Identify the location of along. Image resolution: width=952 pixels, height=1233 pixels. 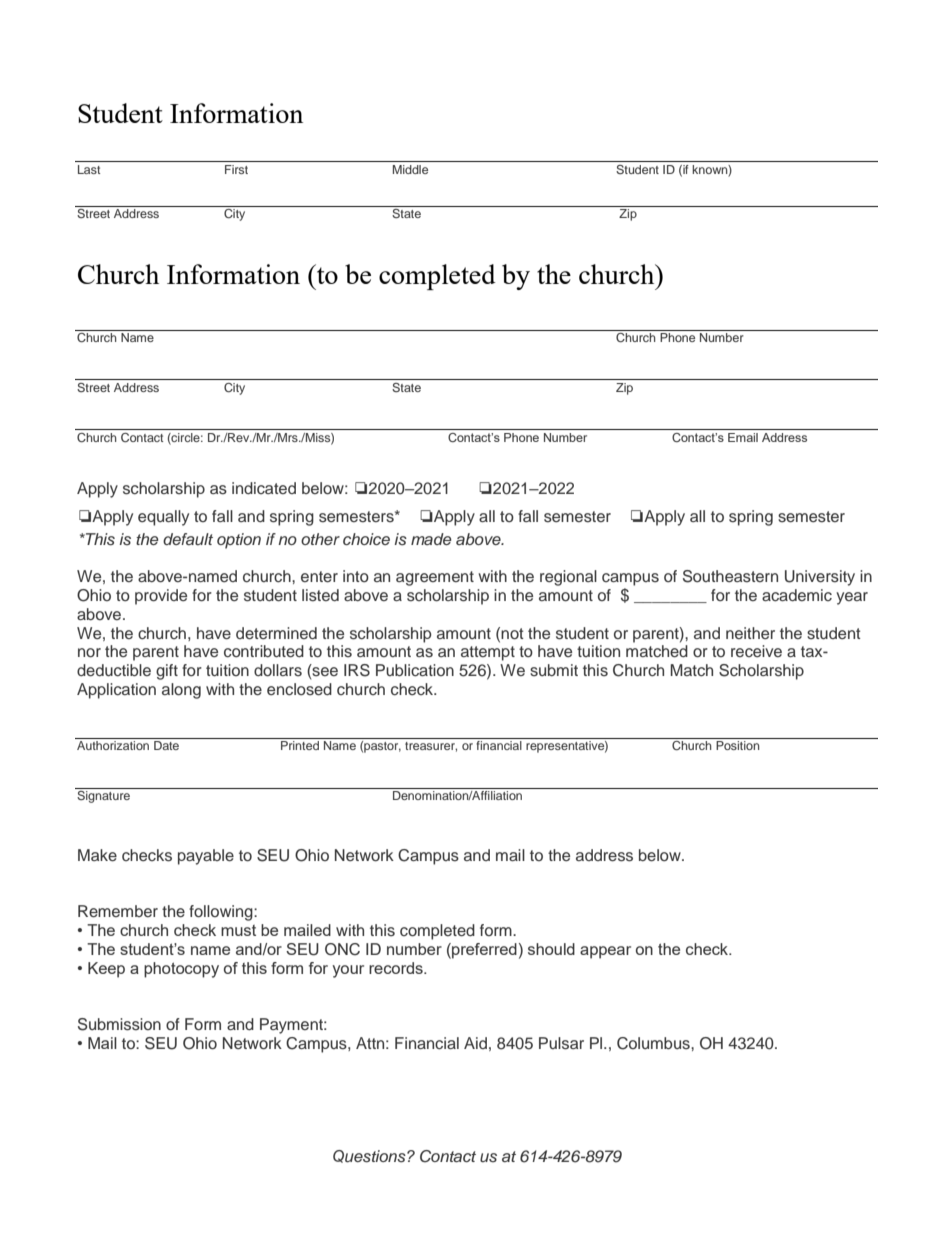
(181, 691).
